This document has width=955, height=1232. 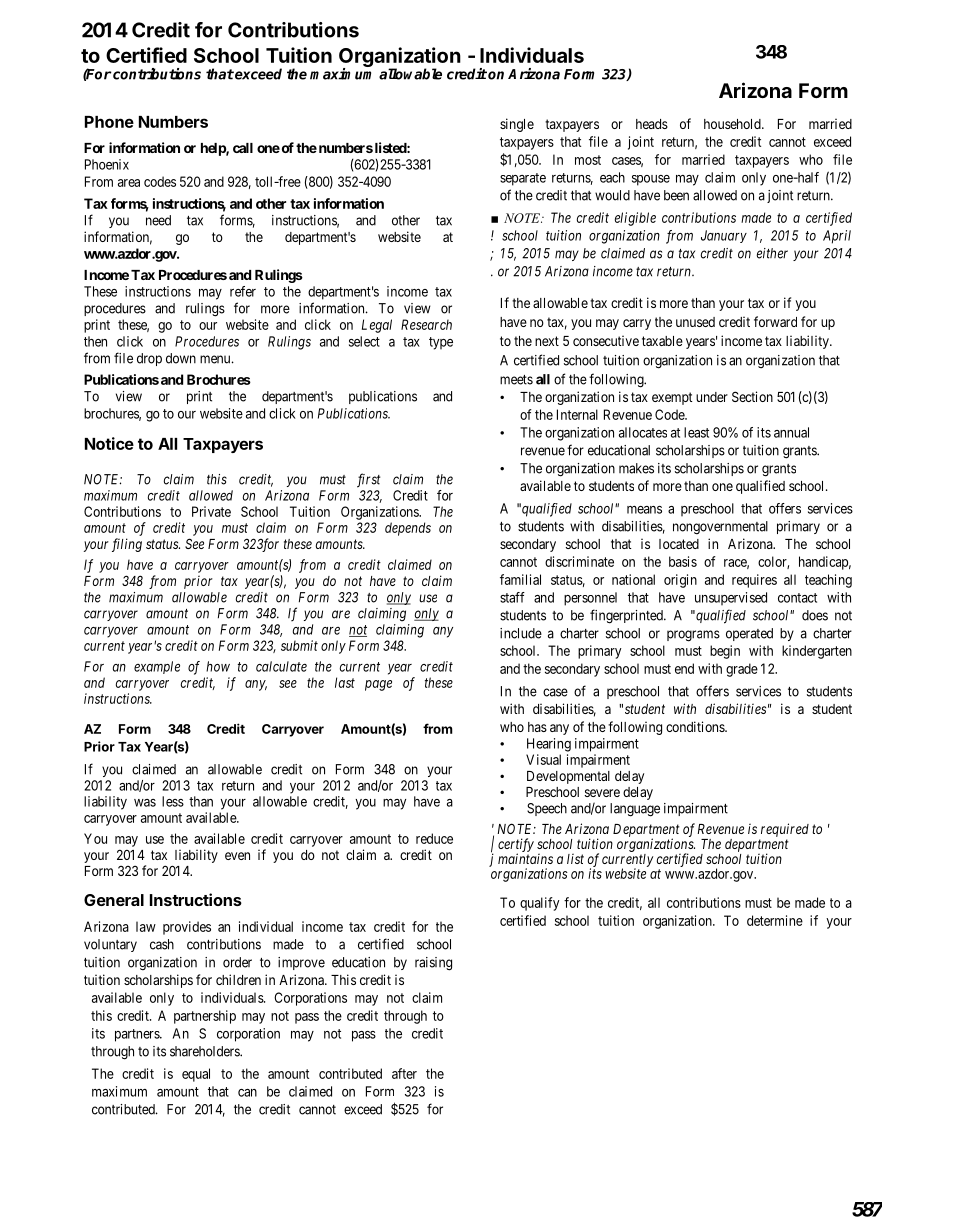 I want to click on type, so click(x=441, y=343).
